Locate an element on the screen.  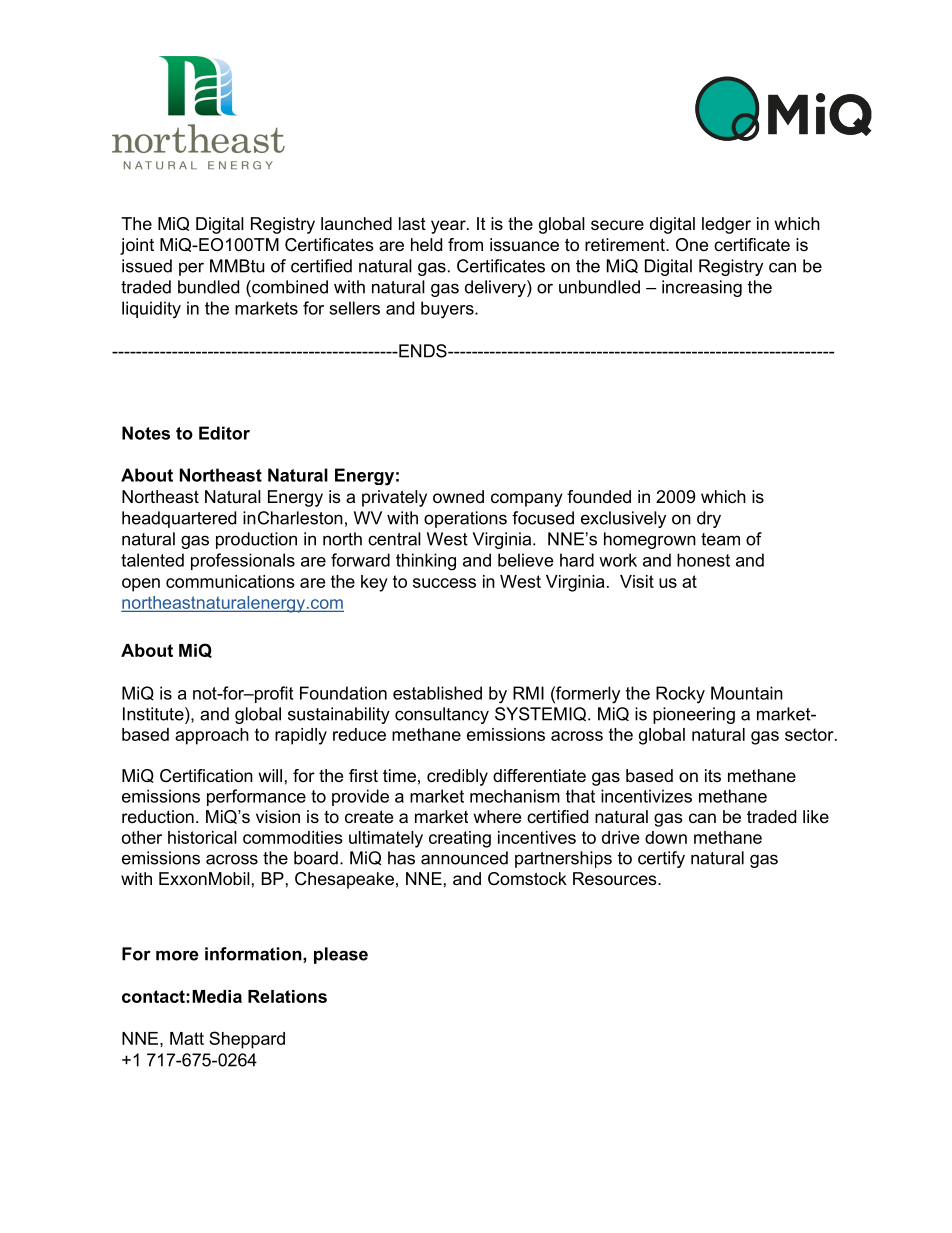
headquartered is located at coordinates (179, 519).
